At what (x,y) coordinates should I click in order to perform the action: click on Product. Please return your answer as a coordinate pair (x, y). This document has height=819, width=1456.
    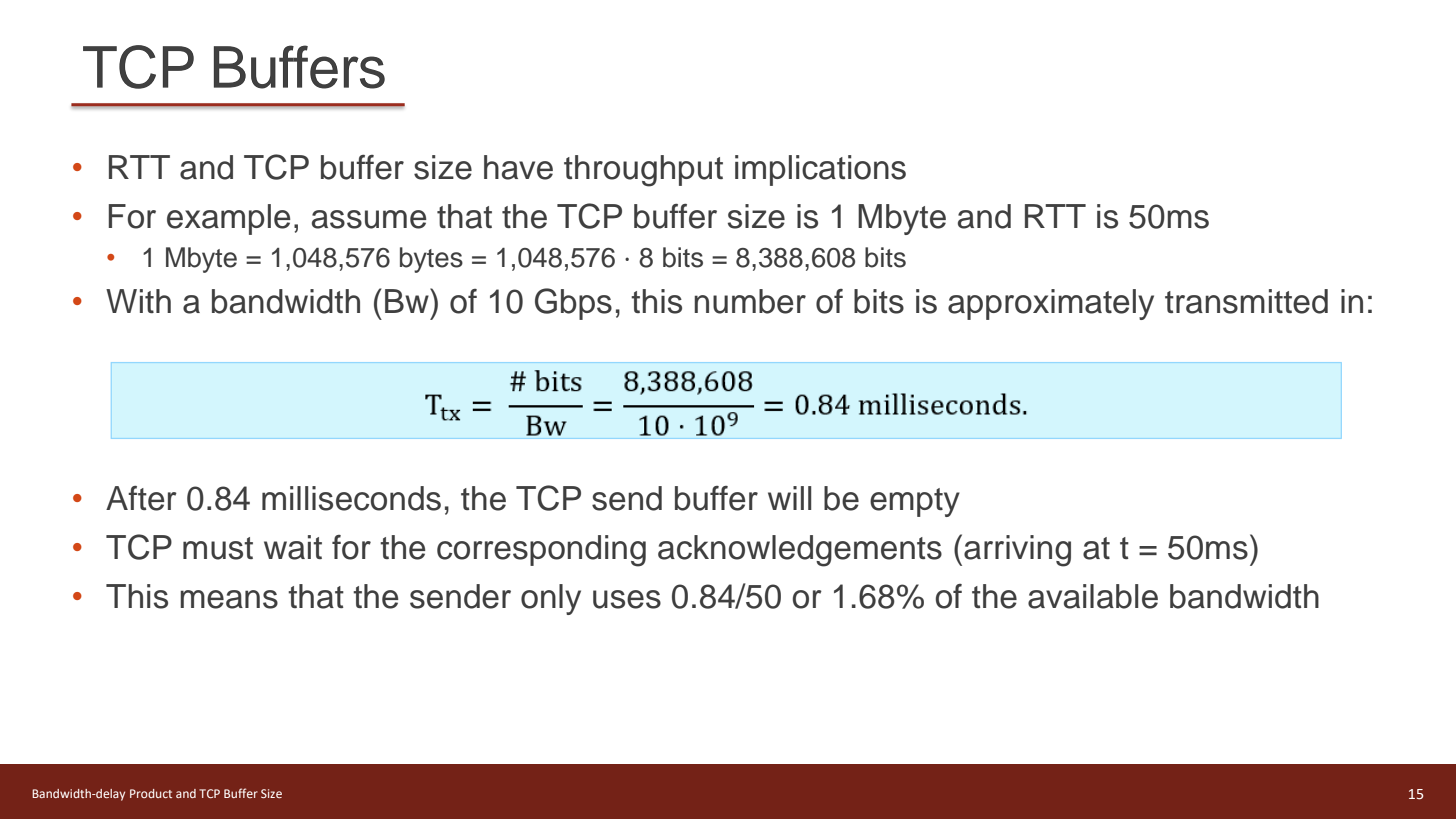
    Looking at the image, I should click on (151, 793).
